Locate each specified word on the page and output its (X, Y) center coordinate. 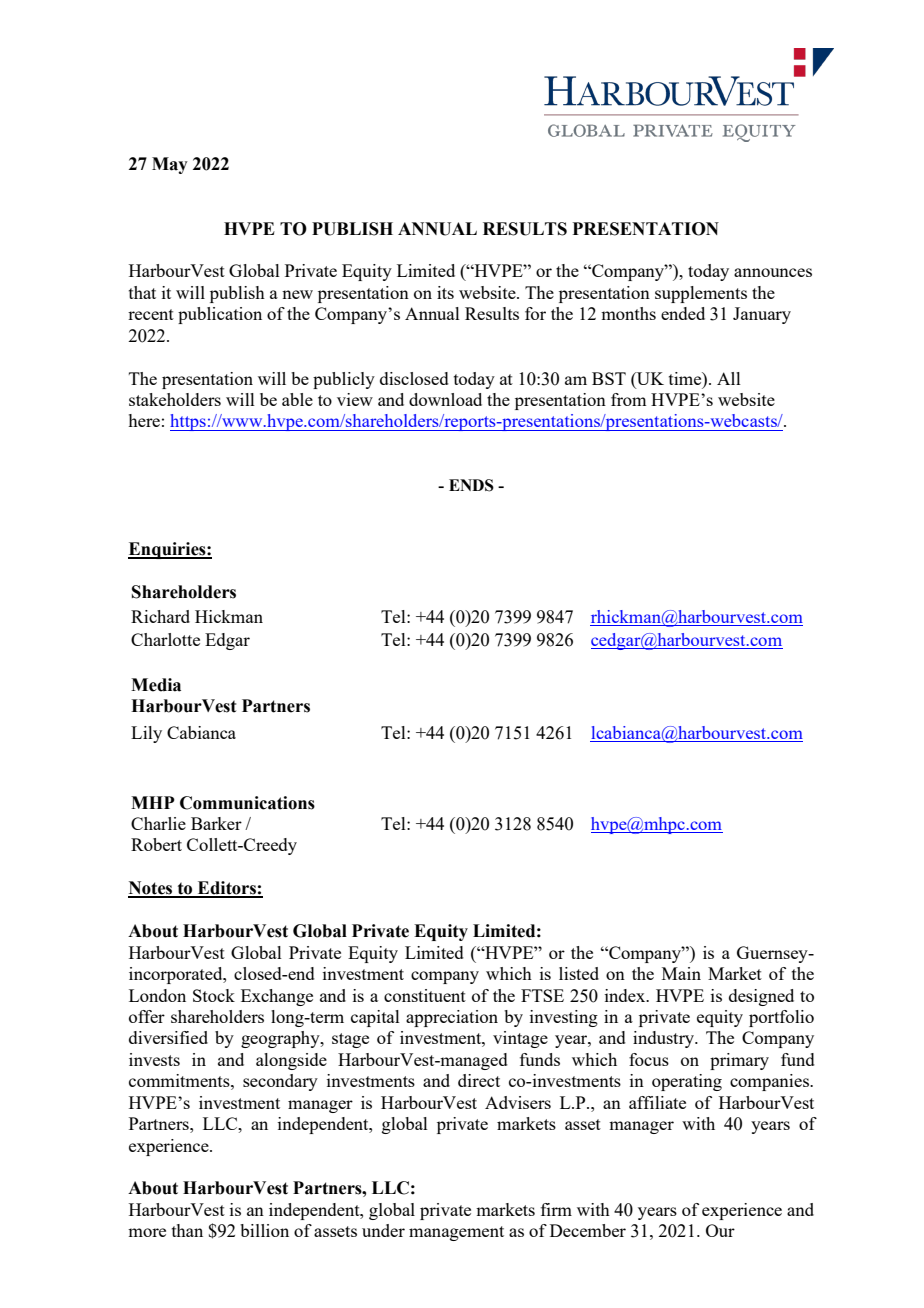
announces (773, 272)
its (445, 292)
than (187, 1230)
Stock (214, 995)
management (456, 1233)
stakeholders (175, 399)
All (729, 378)
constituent (425, 995)
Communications (247, 803)
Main (681, 973)
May (170, 165)
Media (156, 685)
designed (761, 997)
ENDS (471, 485)
